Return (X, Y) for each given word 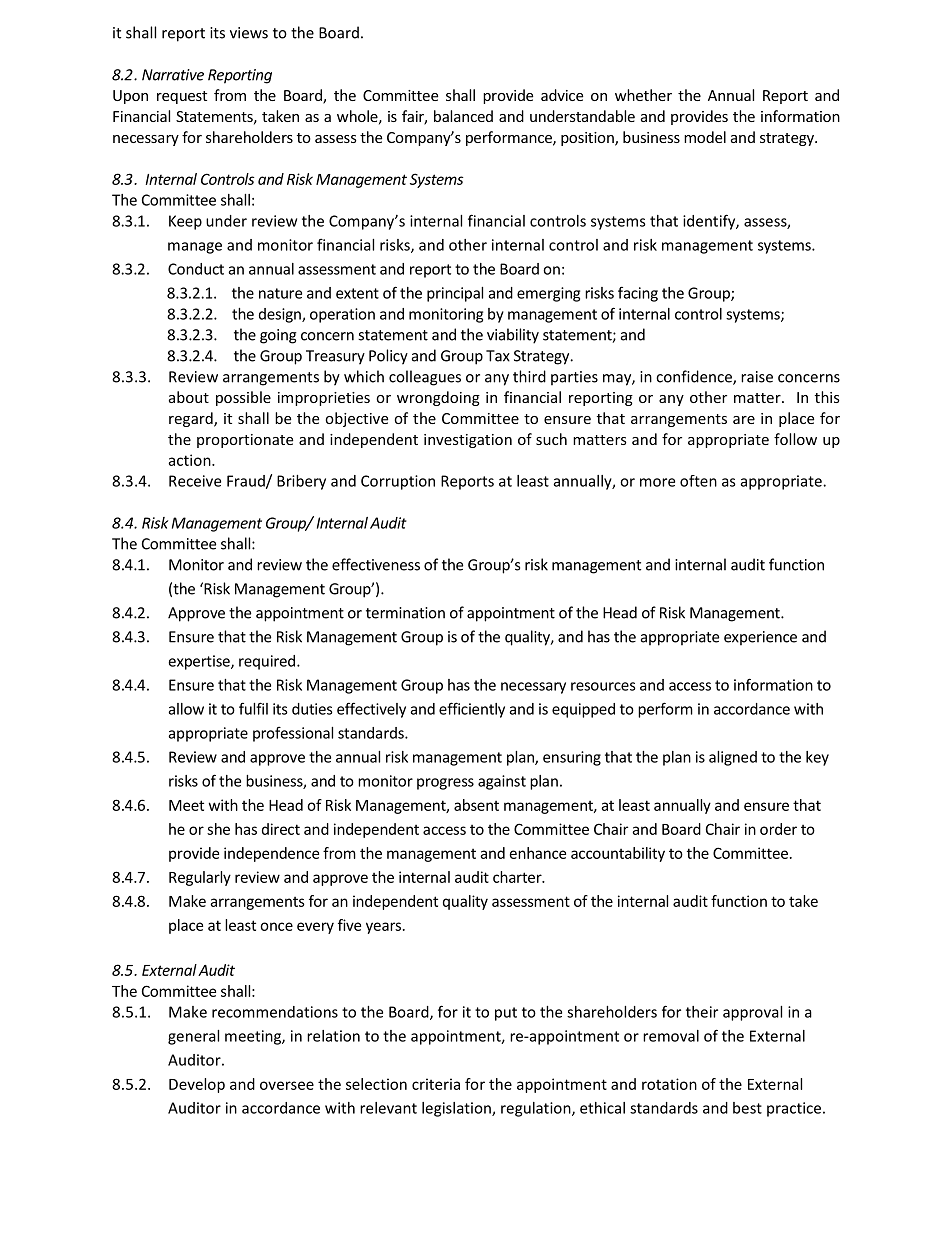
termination (405, 613)
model (705, 137)
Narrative (173, 75)
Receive (195, 481)
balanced (463, 116)
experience (760, 638)
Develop (197, 1085)
